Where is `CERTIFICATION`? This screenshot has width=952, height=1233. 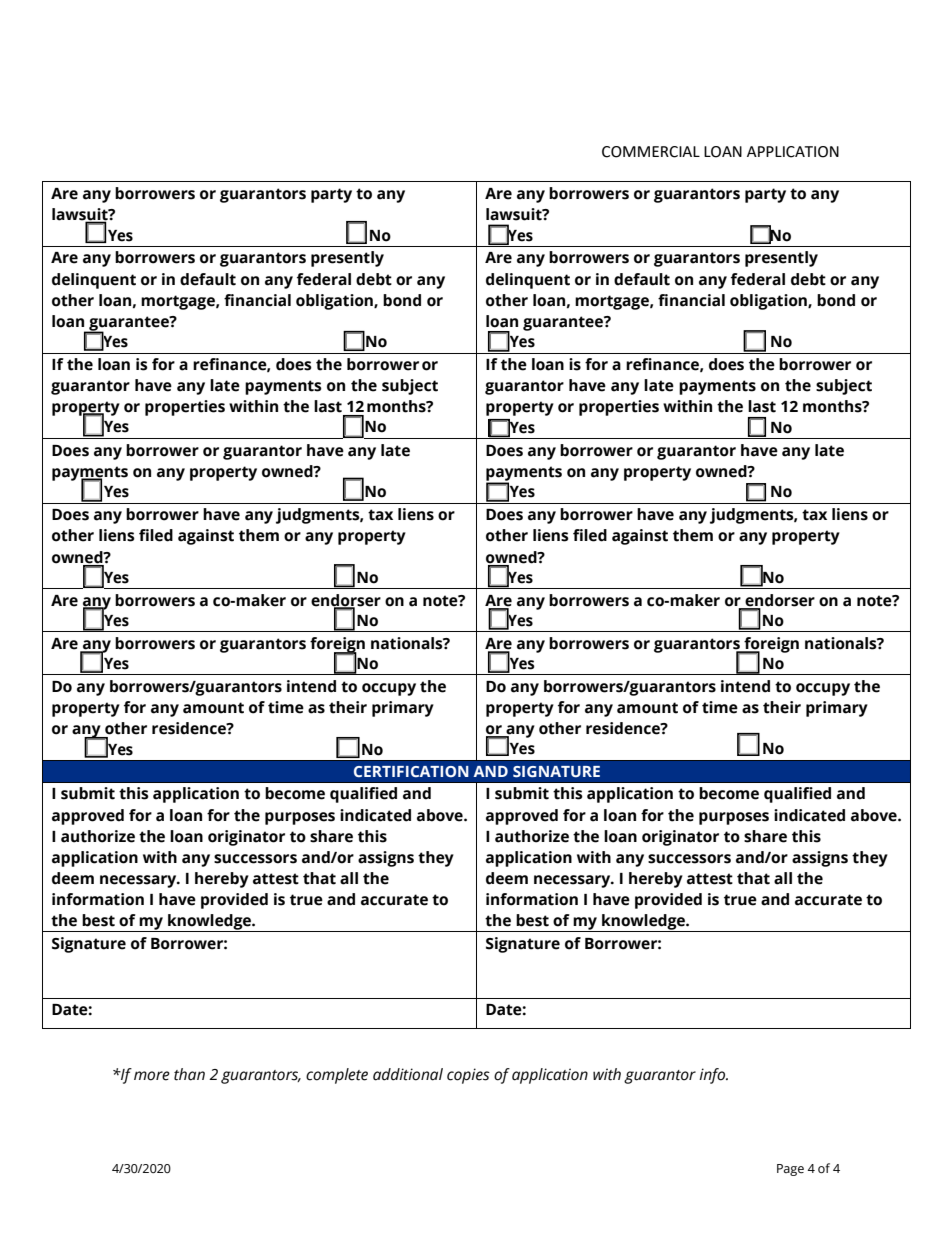 CERTIFICATION is located at coordinates (411, 771).
